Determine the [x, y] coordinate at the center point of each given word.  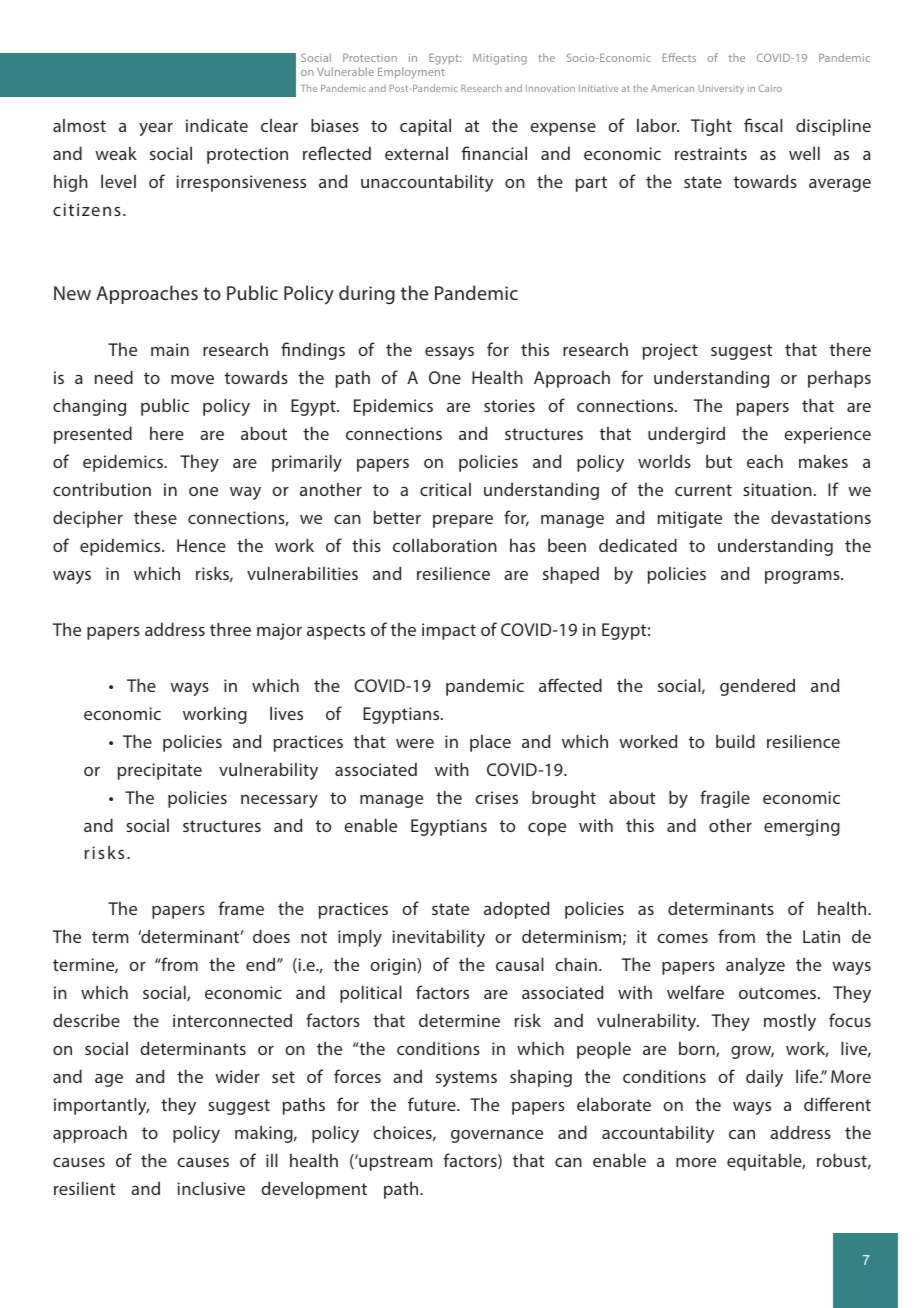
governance [497, 1136]
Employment [411, 73]
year [156, 129]
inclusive [211, 1188]
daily [764, 1078]
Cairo [770, 88]
